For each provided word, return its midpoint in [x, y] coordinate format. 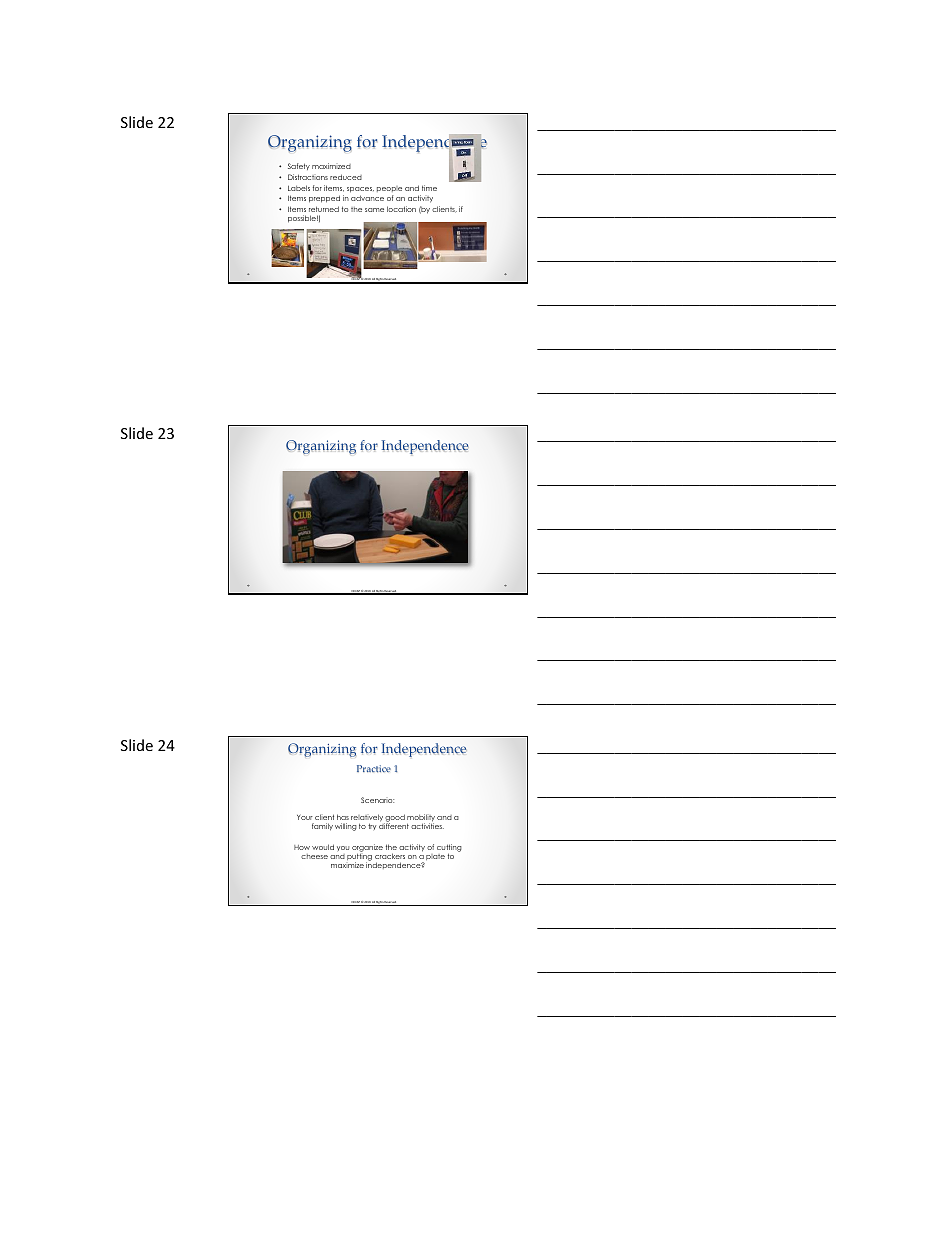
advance [367, 198]
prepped [324, 199]
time [429, 188]
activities [427, 825]
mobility [421, 819]
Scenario [377, 800]
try [372, 826]
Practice [374, 769]
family [322, 827]
